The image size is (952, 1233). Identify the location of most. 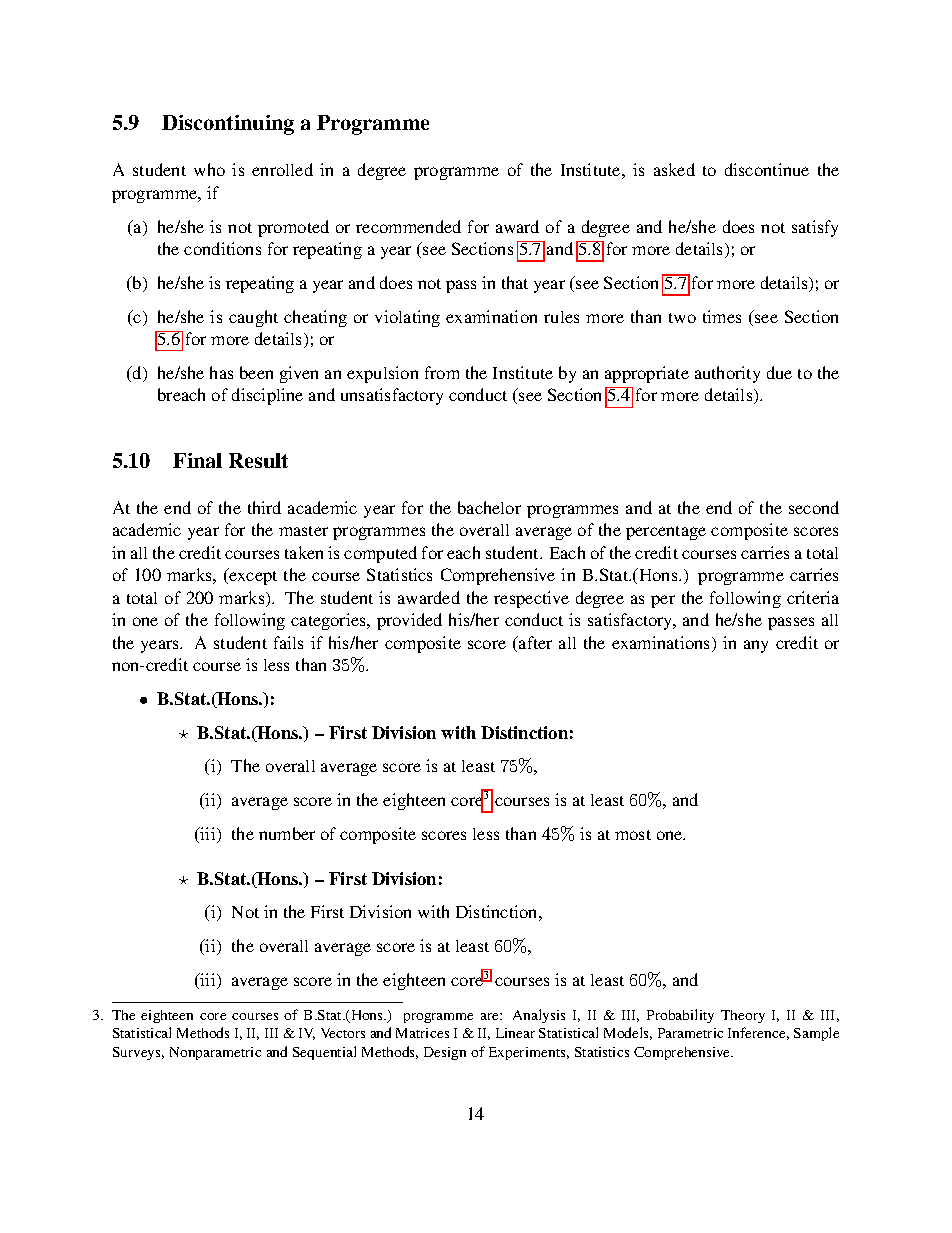
(633, 835).
